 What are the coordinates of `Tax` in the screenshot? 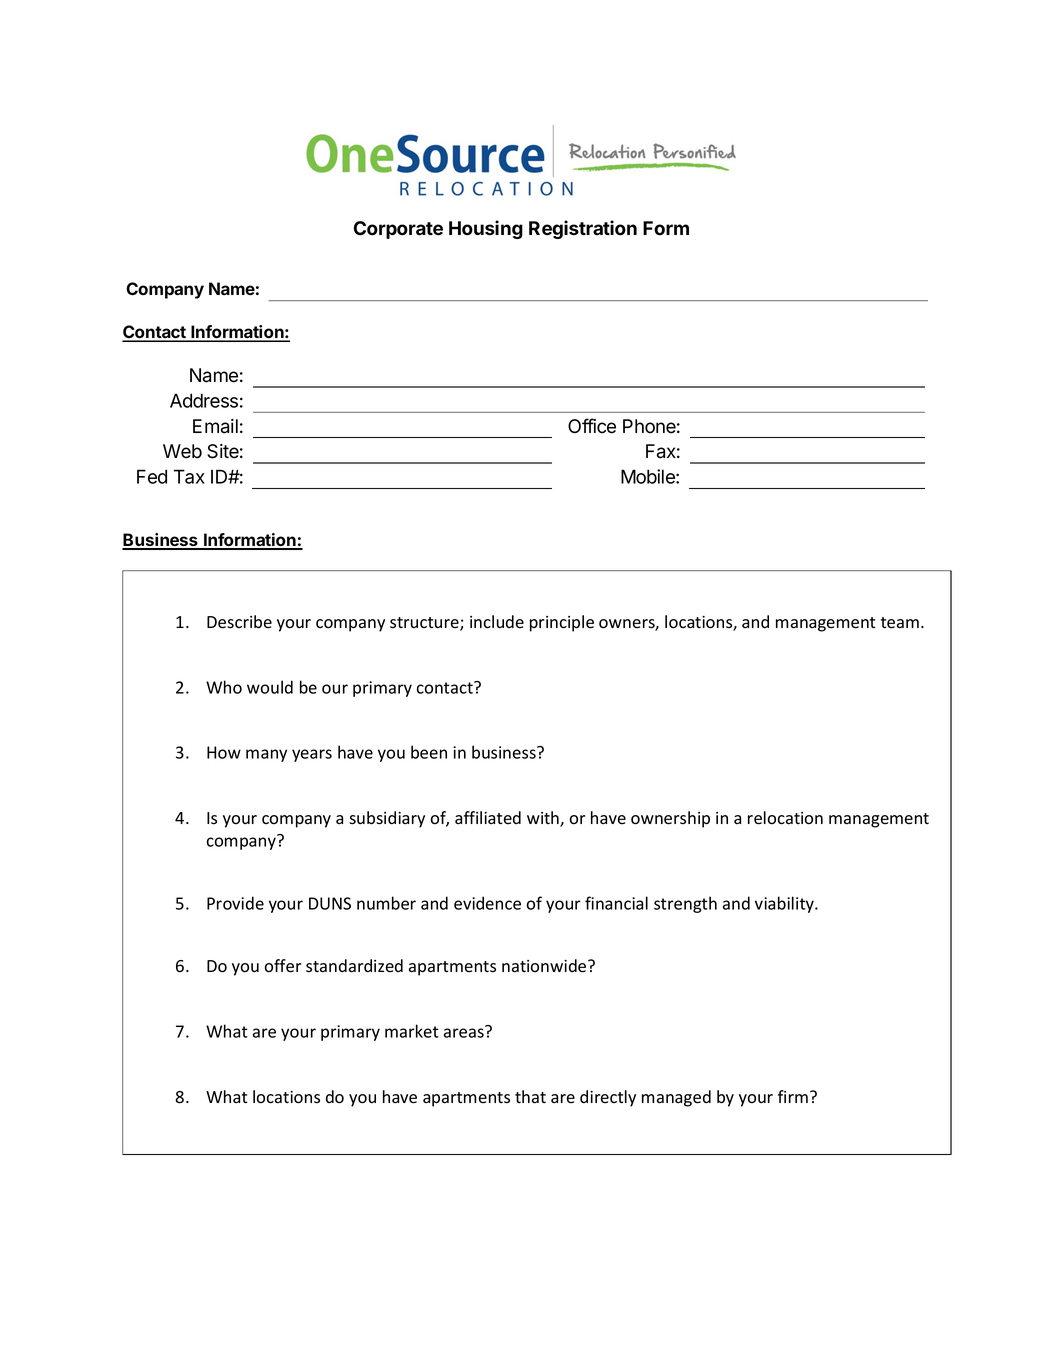 It's located at (189, 476).
